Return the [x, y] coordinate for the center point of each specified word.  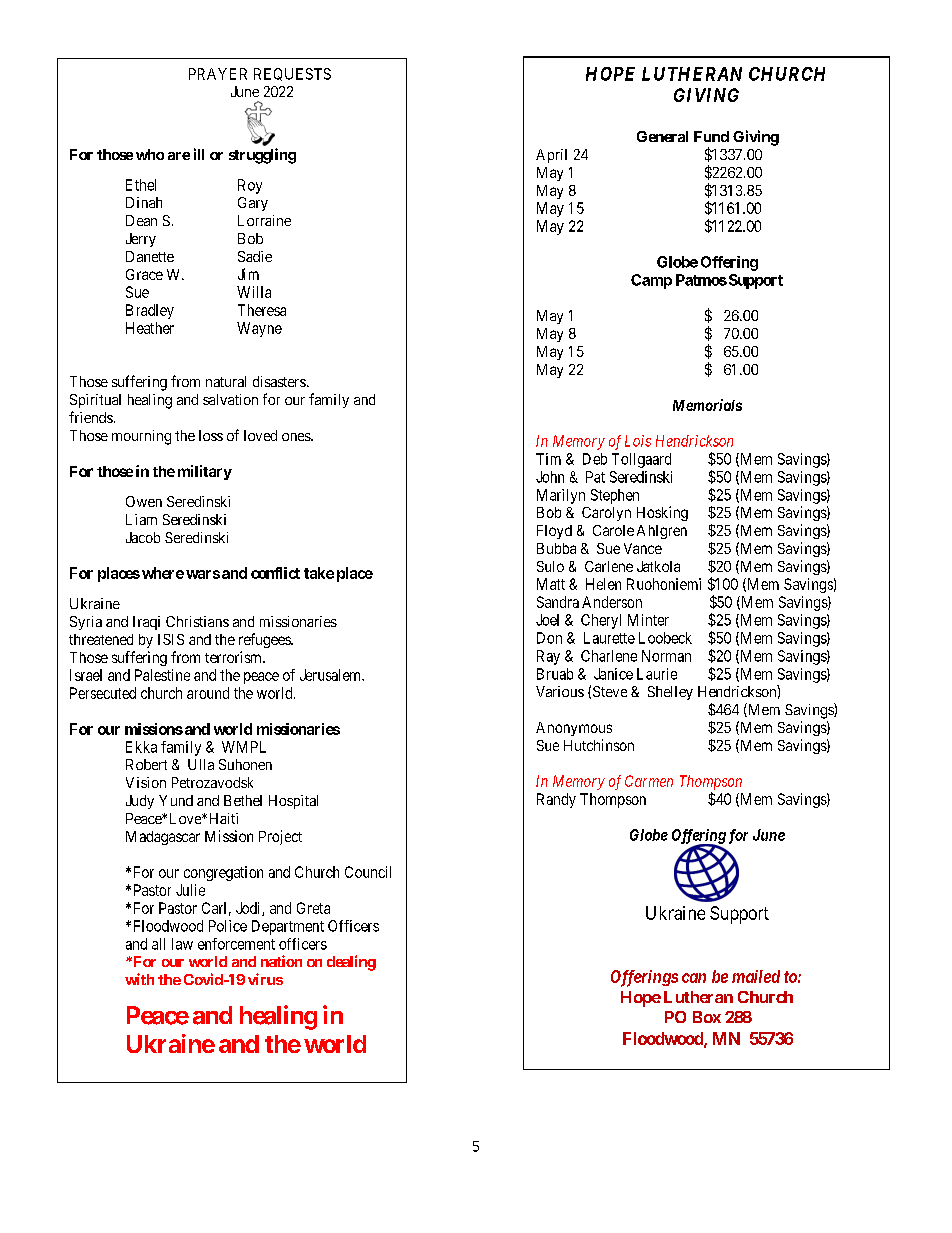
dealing [351, 963]
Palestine [162, 675]
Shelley [670, 693]
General [662, 136]
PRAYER [218, 74]
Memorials [707, 405]
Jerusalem [332, 675]
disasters [279, 381]
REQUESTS [292, 74]
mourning [141, 437]
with [139, 979]
